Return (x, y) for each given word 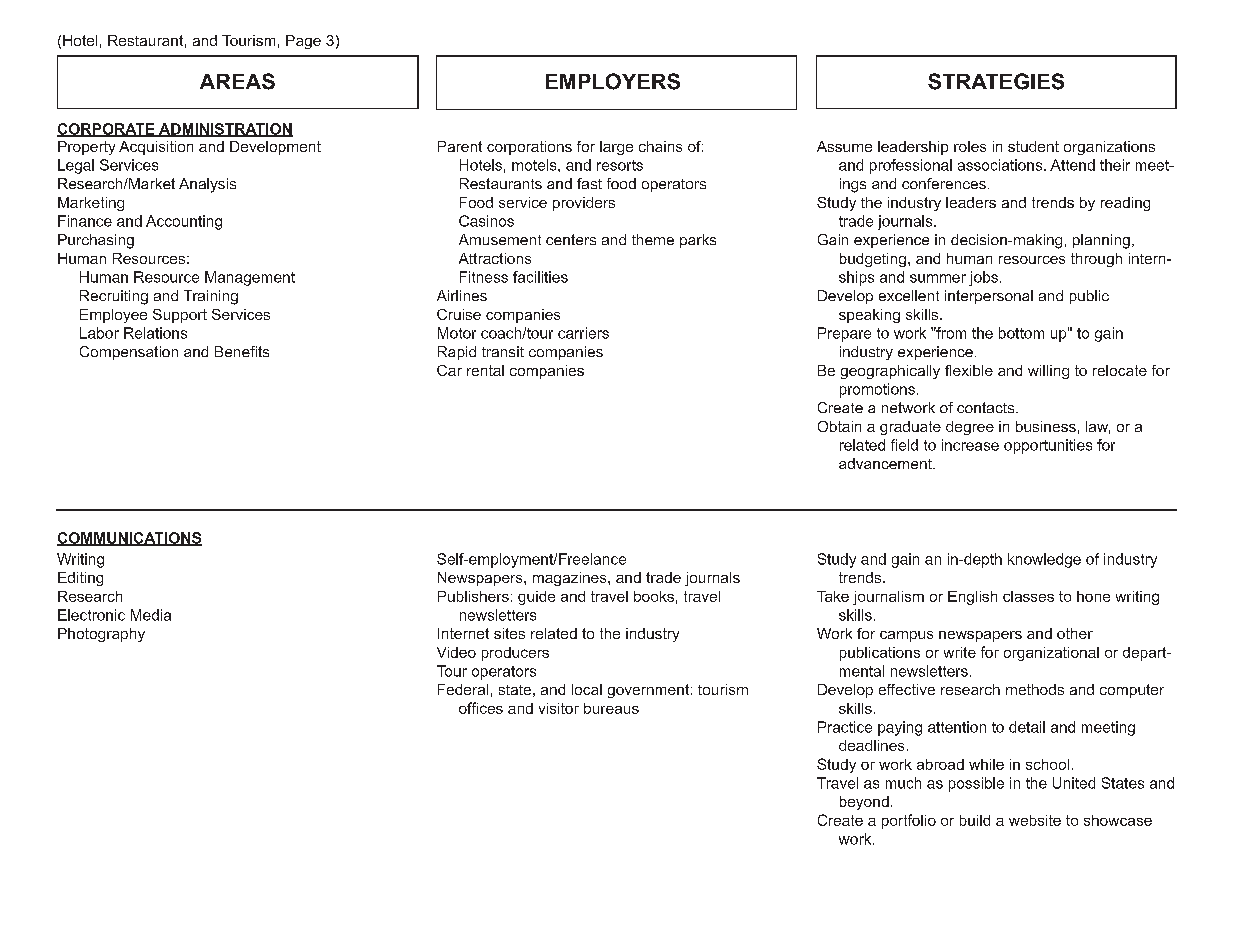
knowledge (1044, 560)
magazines (571, 579)
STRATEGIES (996, 81)
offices (481, 708)
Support (180, 316)
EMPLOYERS (613, 81)
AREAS (237, 81)
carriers (583, 333)
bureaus (611, 708)
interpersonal (989, 297)
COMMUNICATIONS (129, 539)
